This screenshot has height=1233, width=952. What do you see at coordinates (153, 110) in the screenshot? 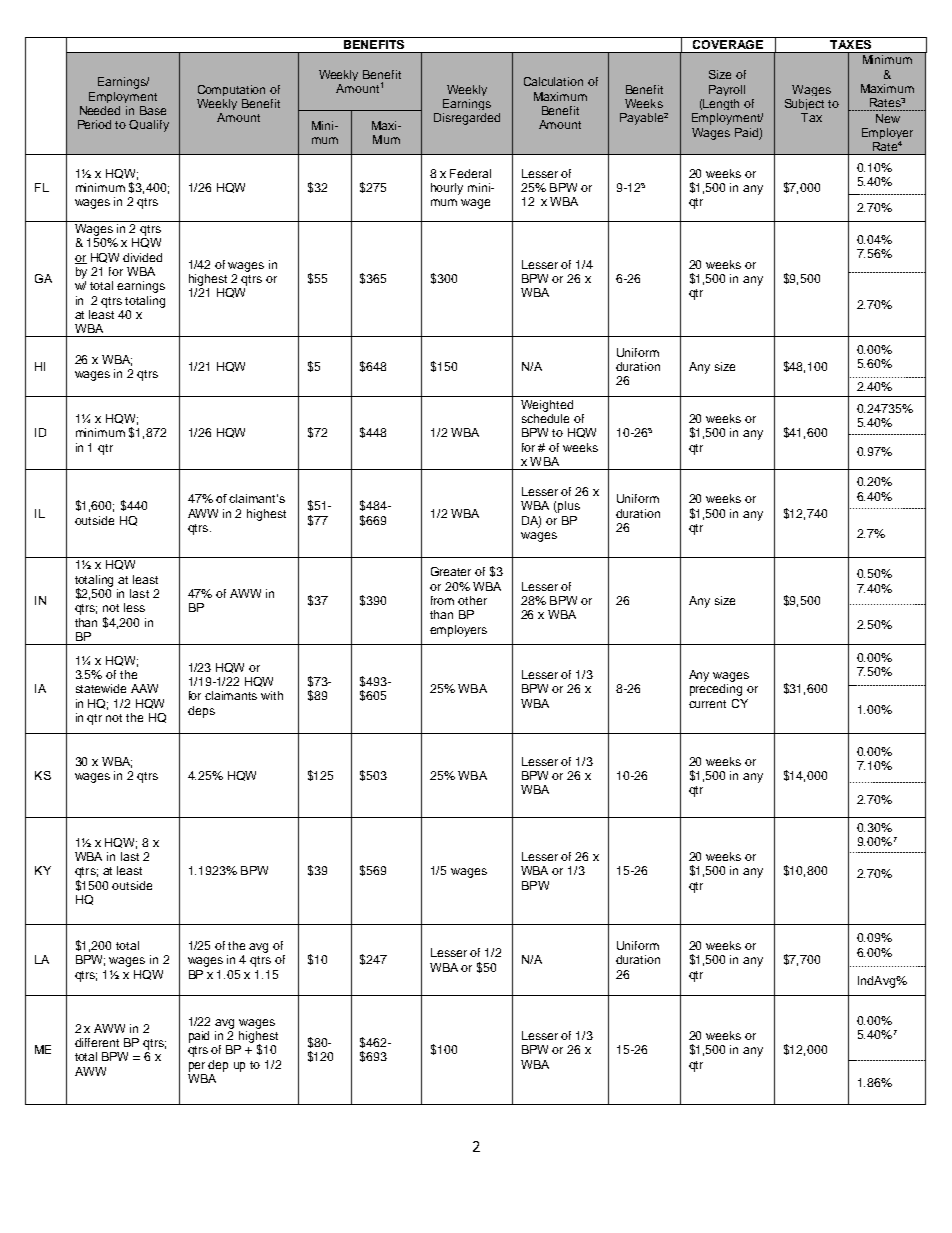
I see `Base` at bounding box center [153, 110].
